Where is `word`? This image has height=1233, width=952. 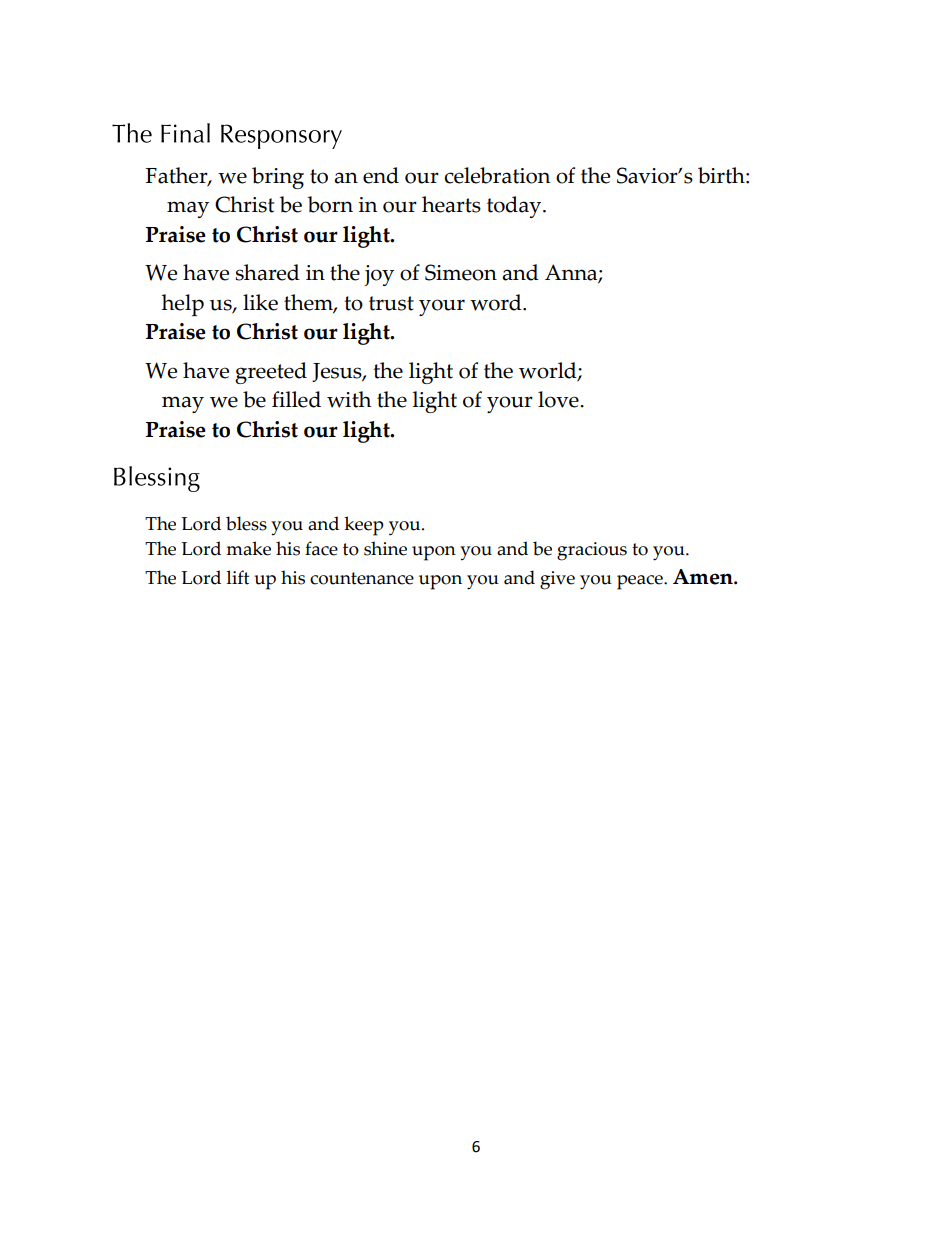
word is located at coordinates (497, 302).
